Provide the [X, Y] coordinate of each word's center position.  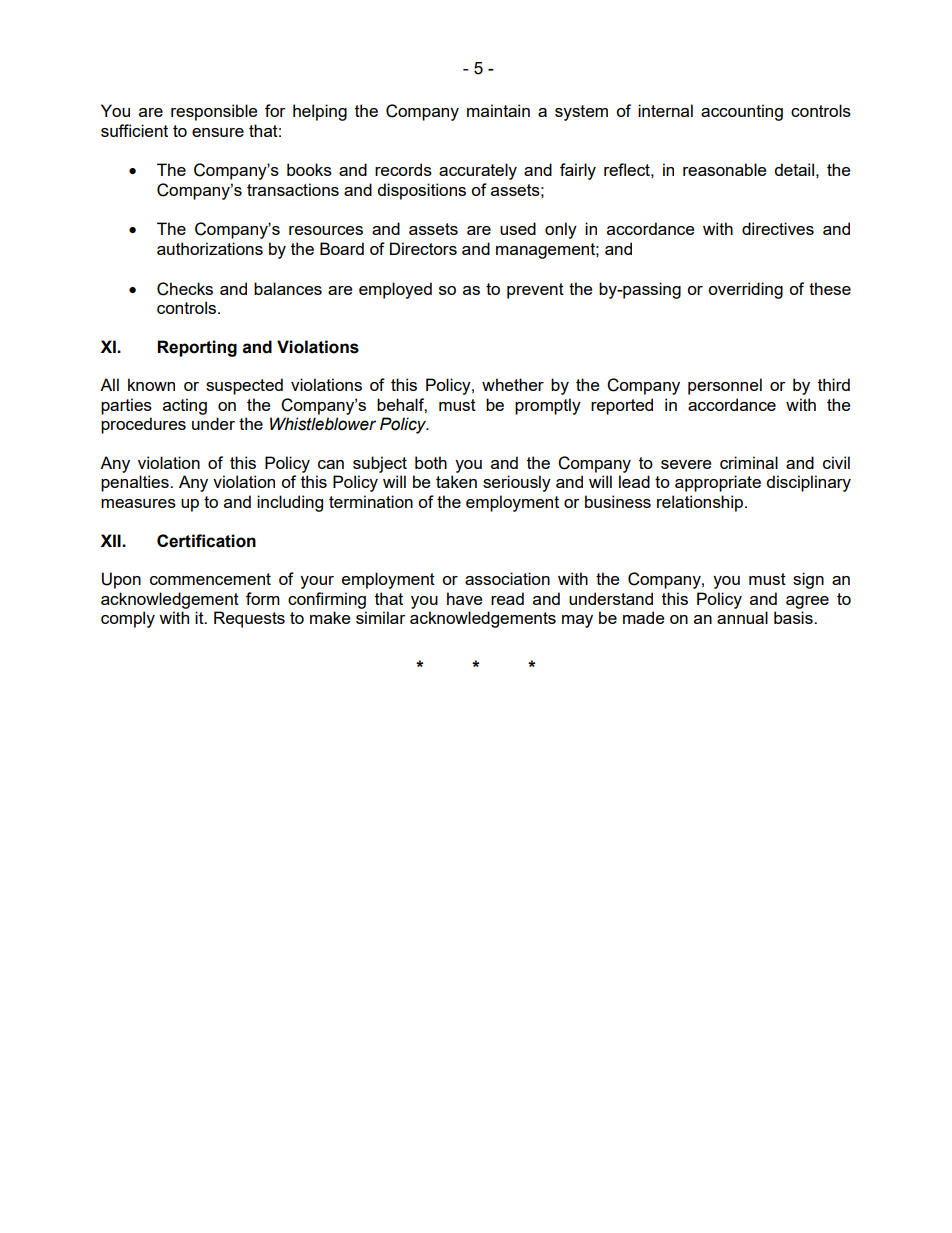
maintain [498, 110]
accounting [742, 112]
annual [742, 617]
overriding [745, 290]
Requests [249, 619]
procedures [143, 425]
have [464, 598]
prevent [535, 291]
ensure [218, 132]
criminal [749, 462]
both [431, 462]
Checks [185, 289]
